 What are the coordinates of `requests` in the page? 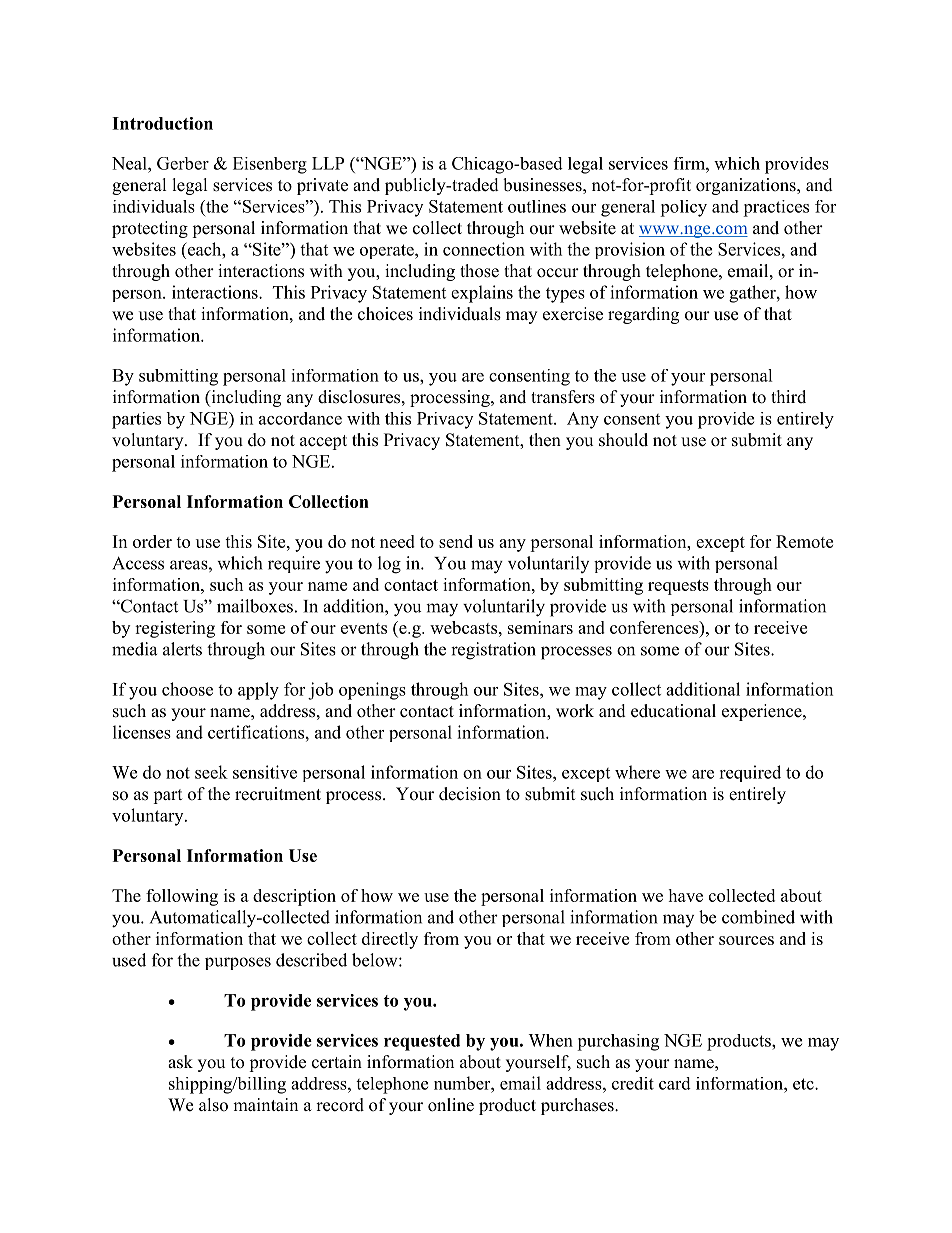 It's located at (678, 587).
